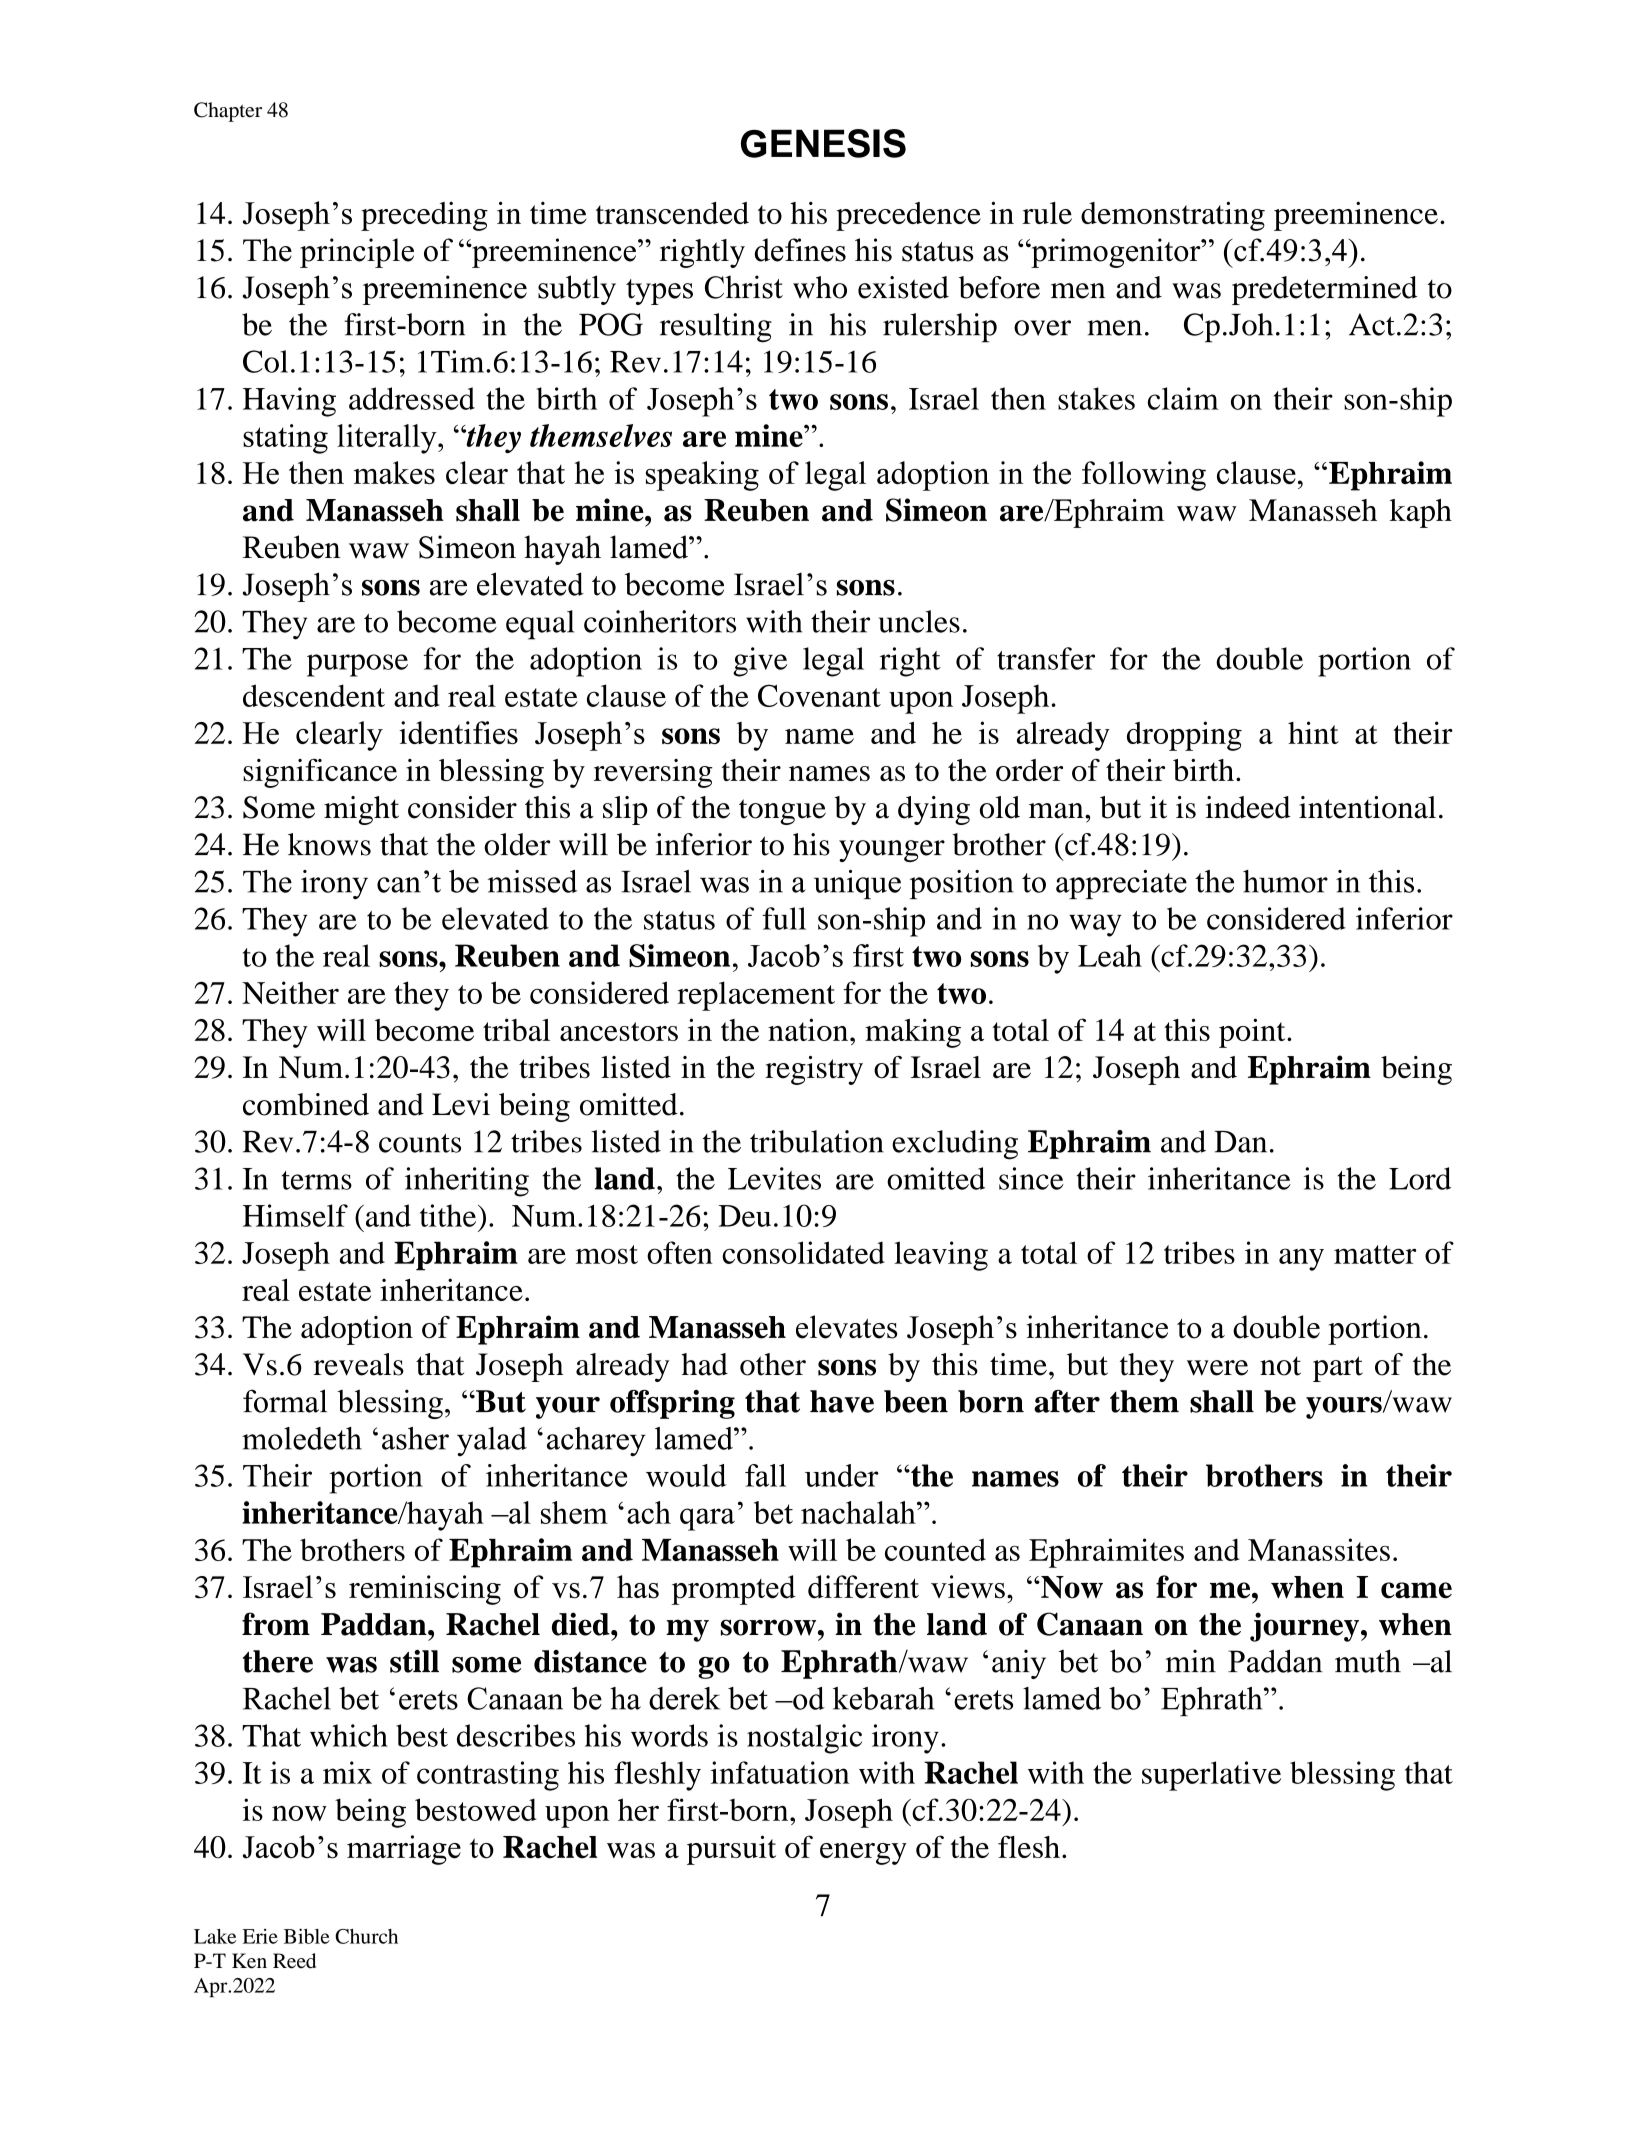 This screenshot has height=2131, width=1646. Describe the element at coordinates (863, 1854) in the screenshot. I see `energy` at that location.
